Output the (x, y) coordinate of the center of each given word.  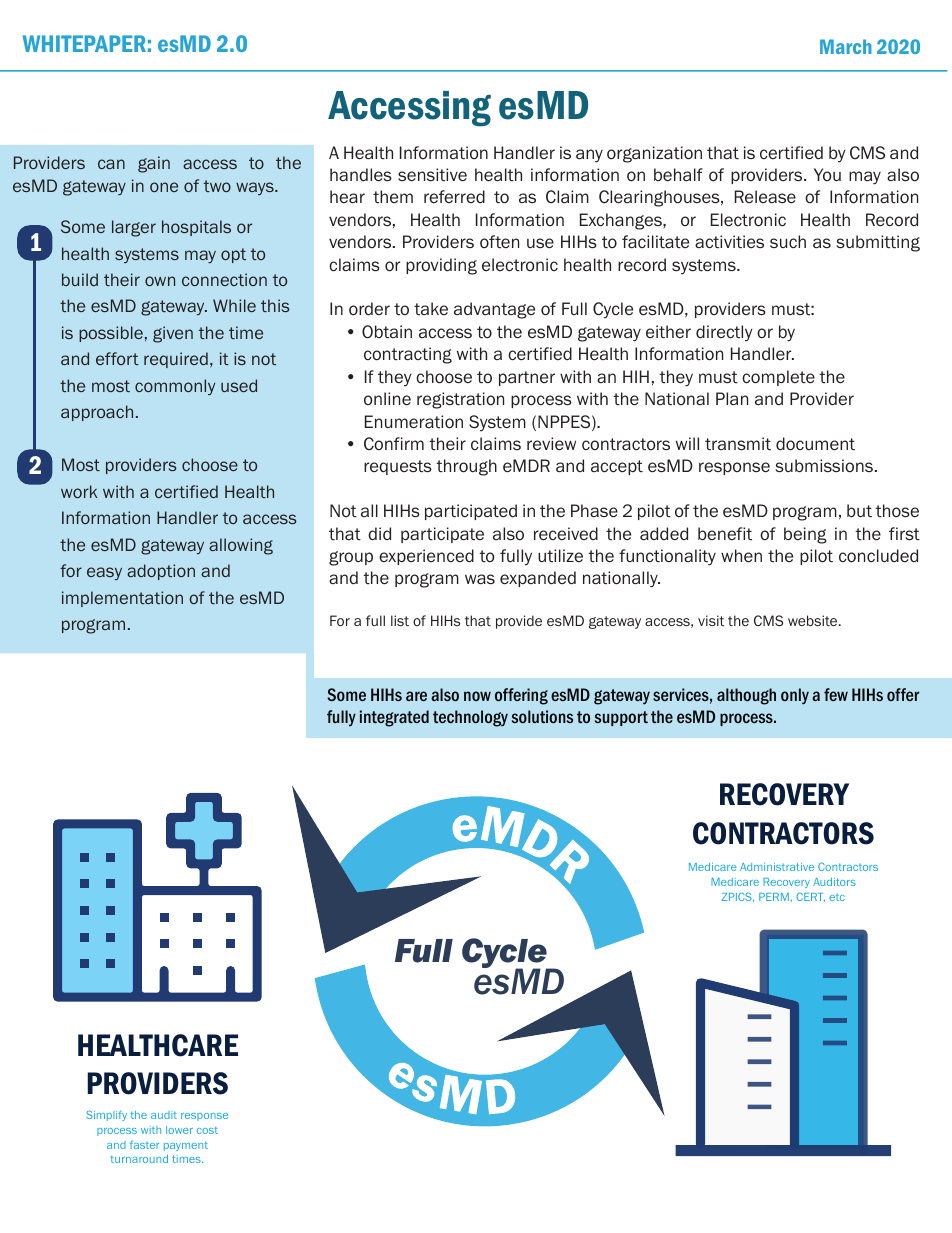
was (480, 579)
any (589, 156)
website (814, 620)
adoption (161, 572)
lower (179, 1130)
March (846, 46)
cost (207, 1130)
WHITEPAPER (84, 43)
